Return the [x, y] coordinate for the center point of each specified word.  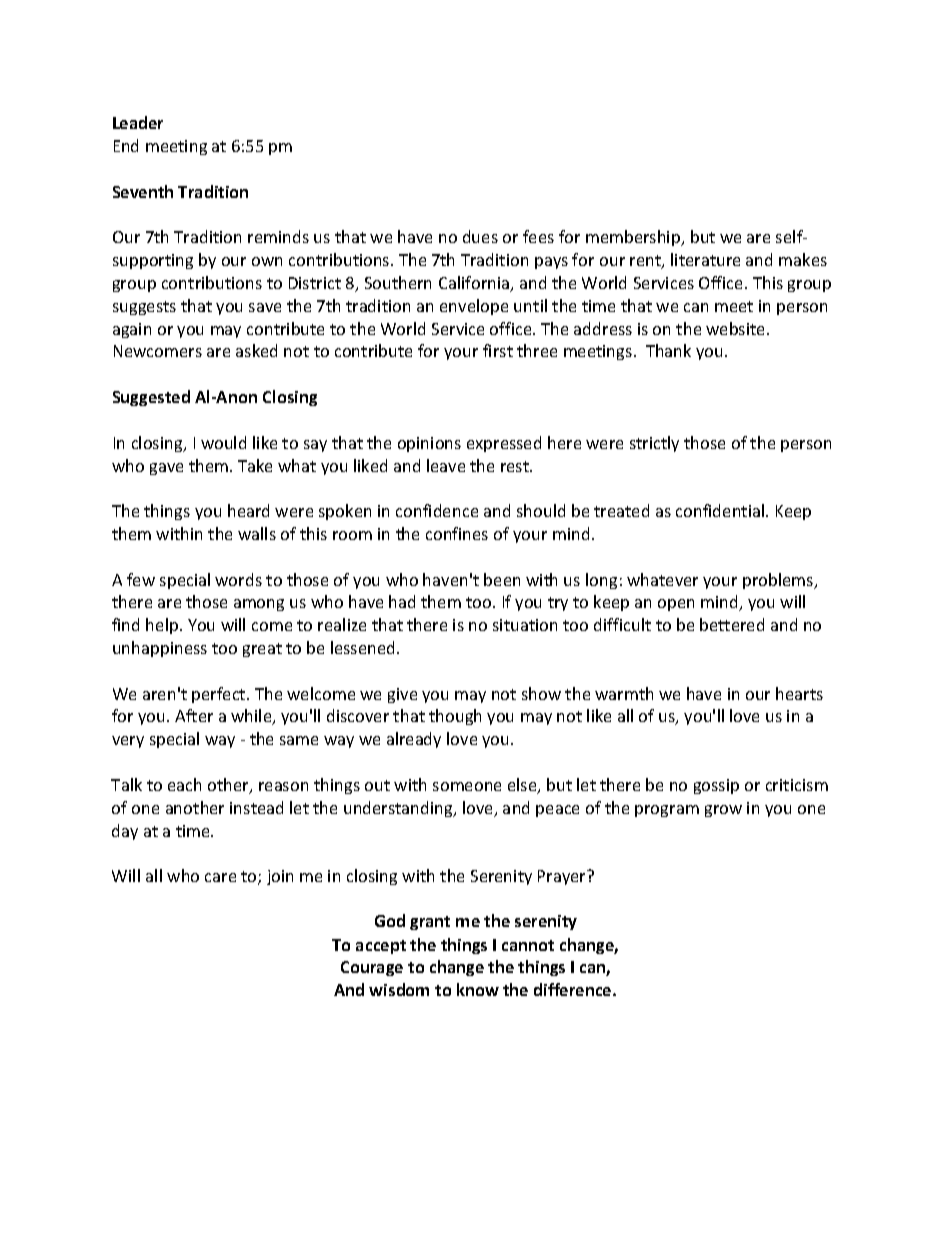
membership [634, 238]
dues [480, 236]
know [478, 989]
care [220, 877]
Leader [138, 122]
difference [574, 989]
